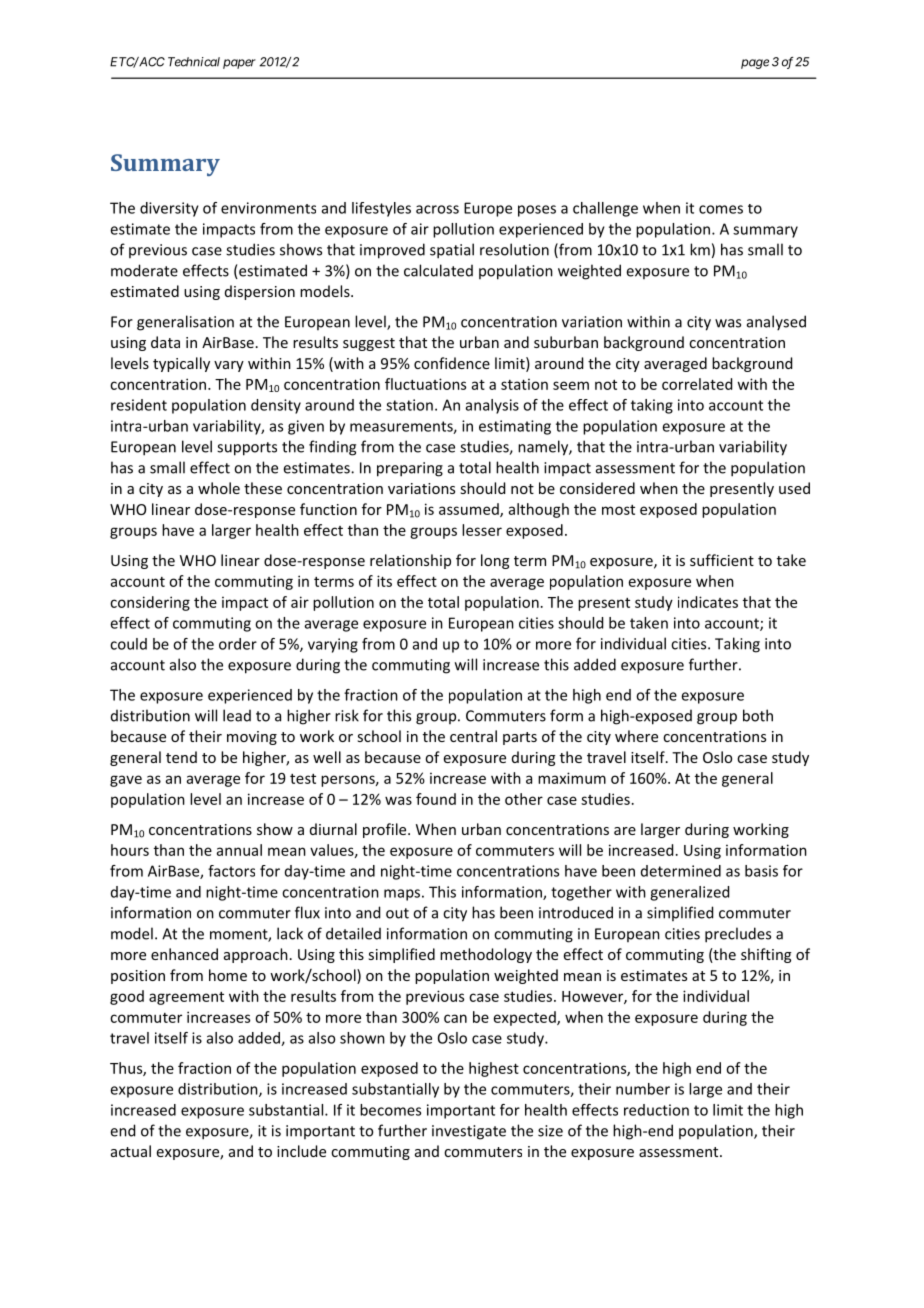  I want to click on tend, so click(181, 757).
